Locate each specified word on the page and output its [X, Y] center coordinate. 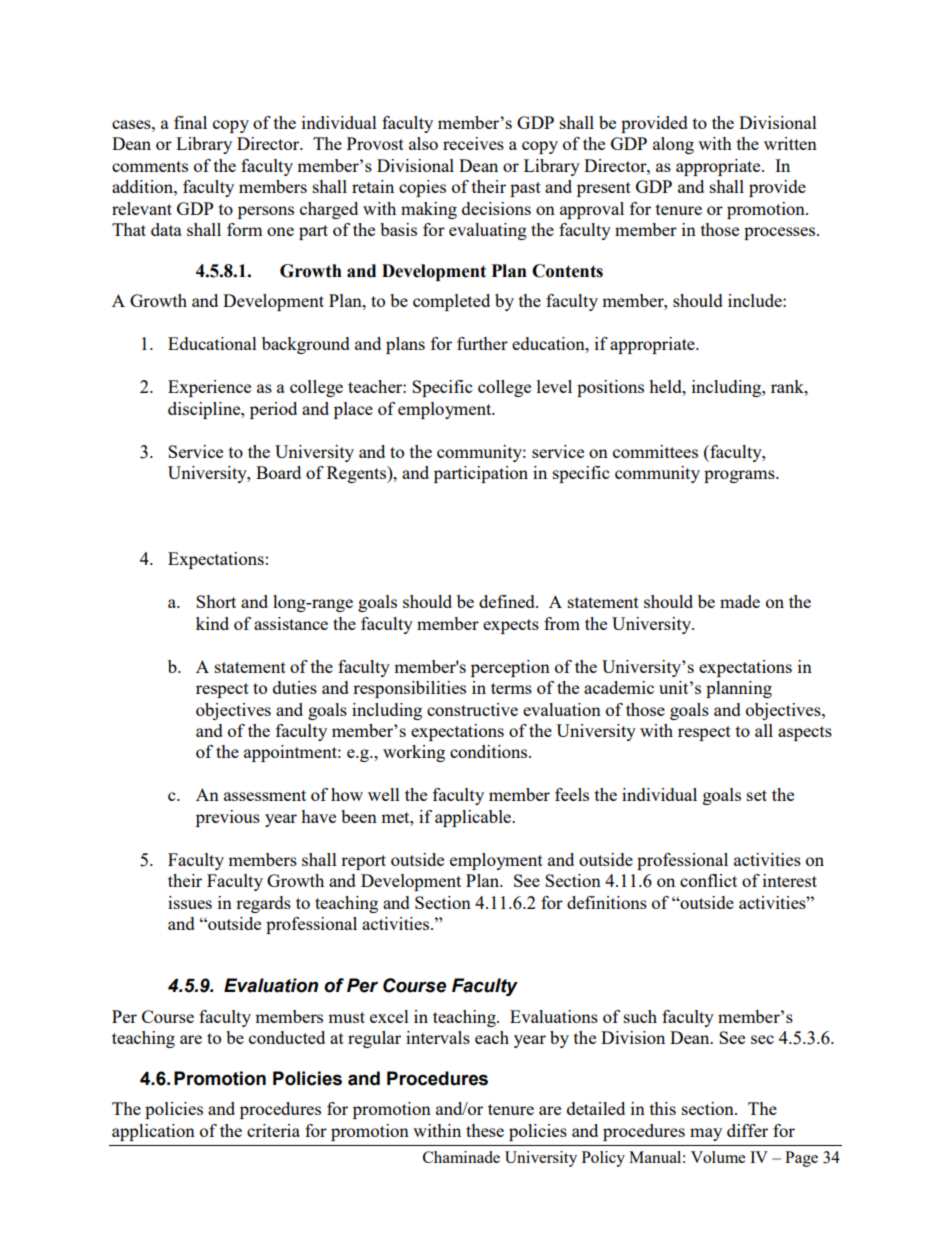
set [757, 795]
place [353, 410]
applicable [474, 818]
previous [228, 818]
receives [473, 143]
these [485, 1130]
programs [740, 476]
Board [278, 472]
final [190, 122]
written [790, 143]
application [153, 1132]
